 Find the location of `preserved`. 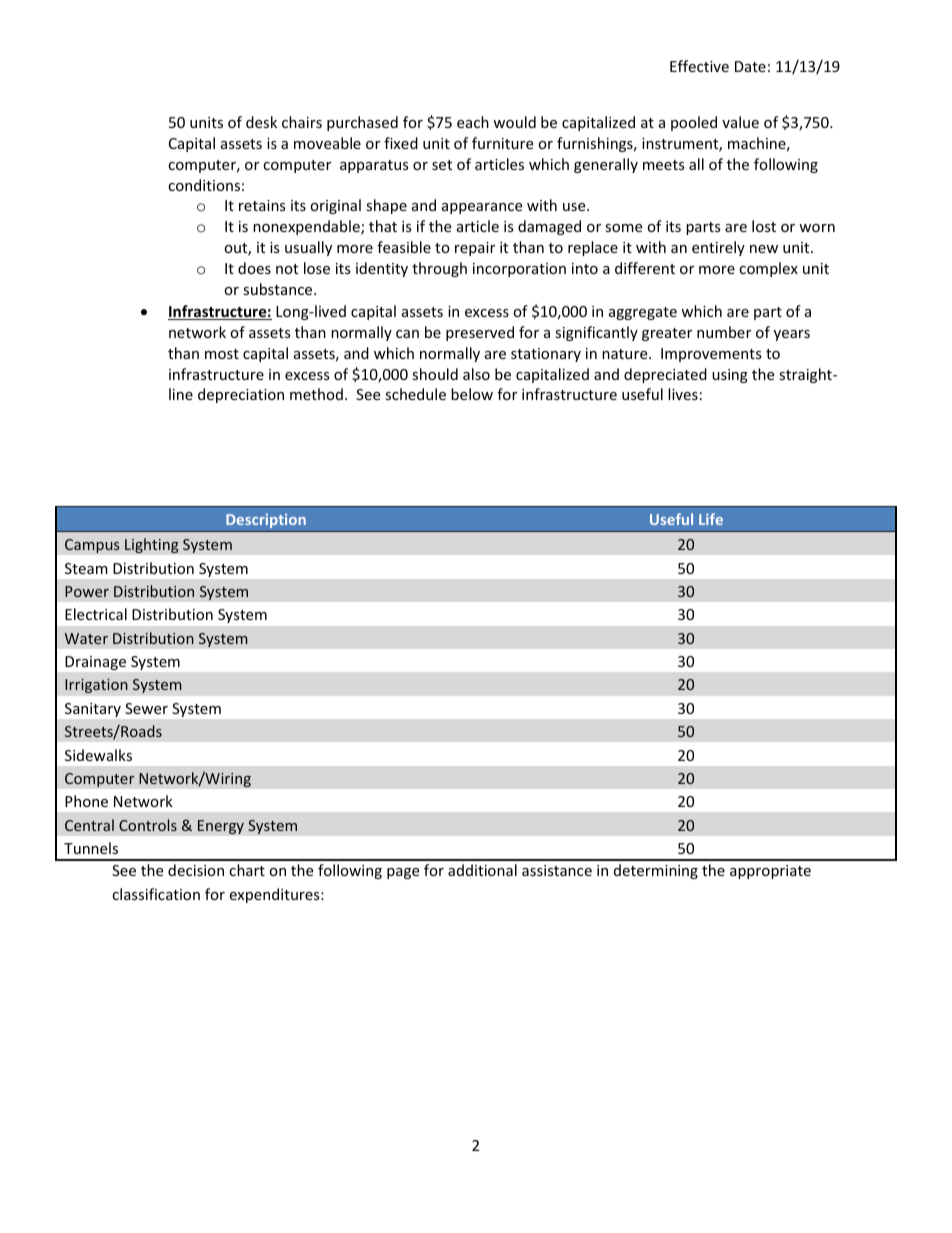

preserved is located at coordinates (480, 333).
